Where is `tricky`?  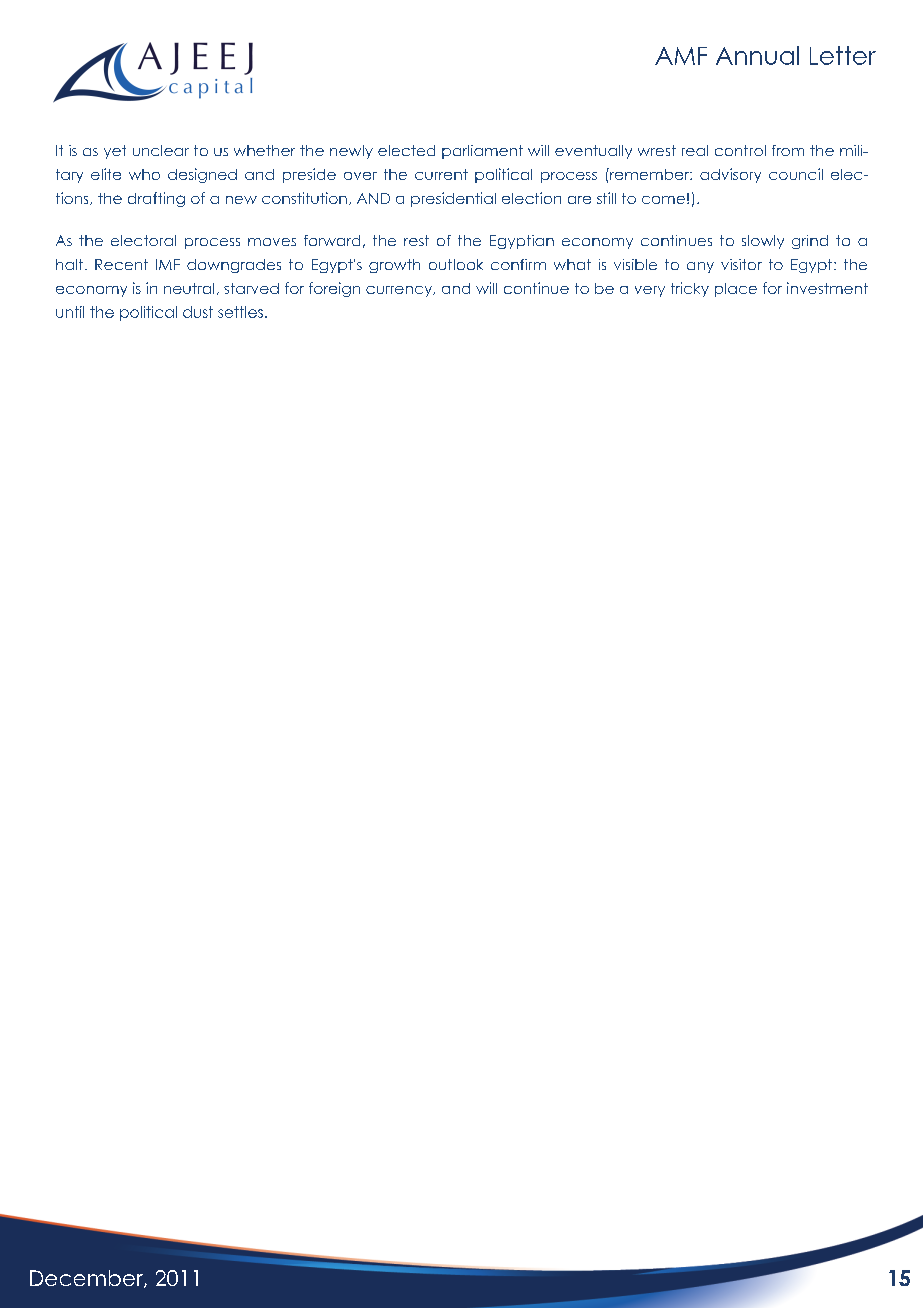
tricky is located at coordinates (690, 289).
